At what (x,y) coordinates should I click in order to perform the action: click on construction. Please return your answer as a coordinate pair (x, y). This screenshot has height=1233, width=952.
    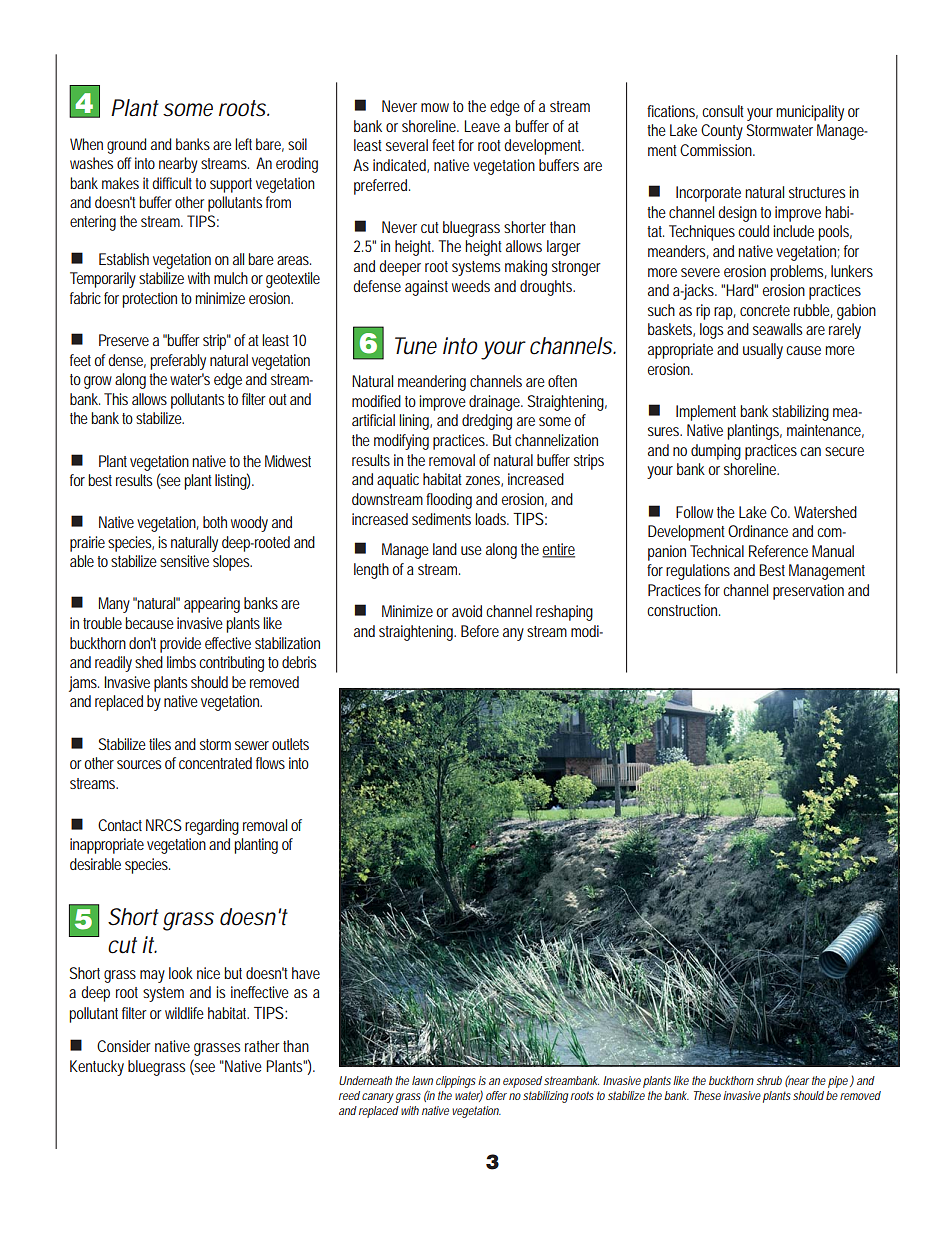
    Looking at the image, I should click on (682, 610).
